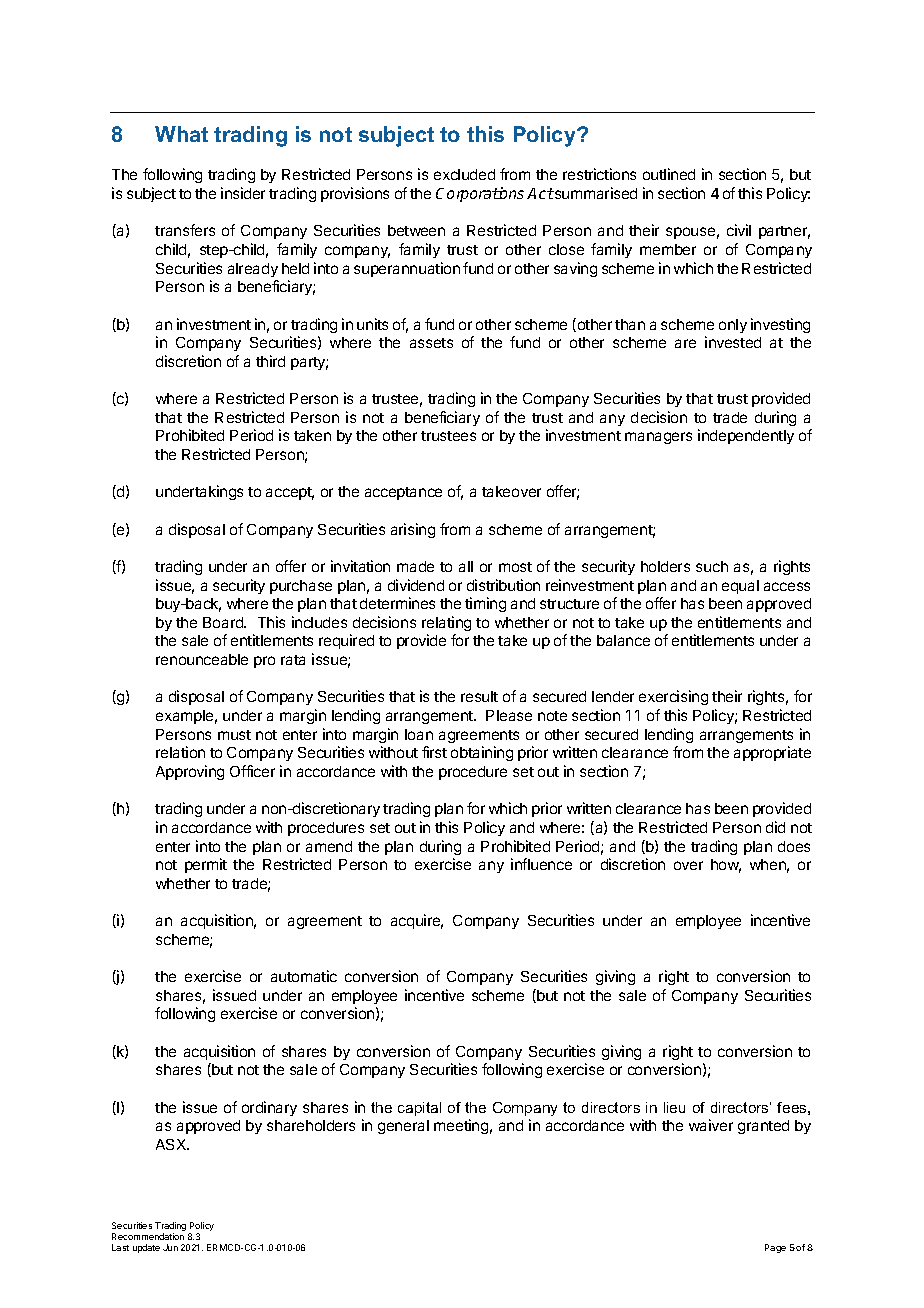  I want to click on such, so click(712, 566).
